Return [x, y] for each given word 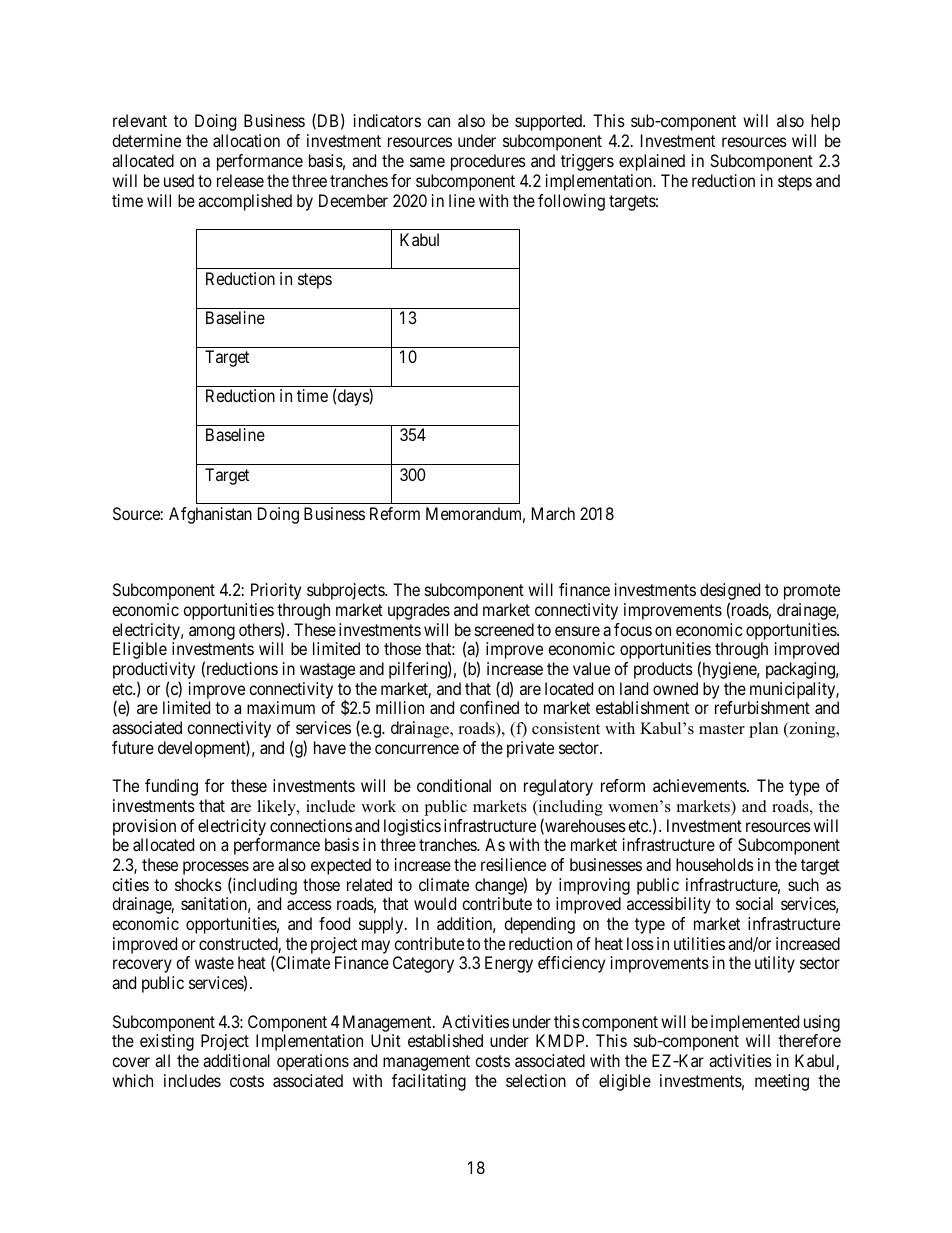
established [445, 1040]
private [530, 749]
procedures [488, 162]
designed [730, 593]
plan [763, 730]
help [825, 122]
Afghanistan [210, 515]
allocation [246, 140]
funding [171, 787]
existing [167, 1042]
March [553, 513]
